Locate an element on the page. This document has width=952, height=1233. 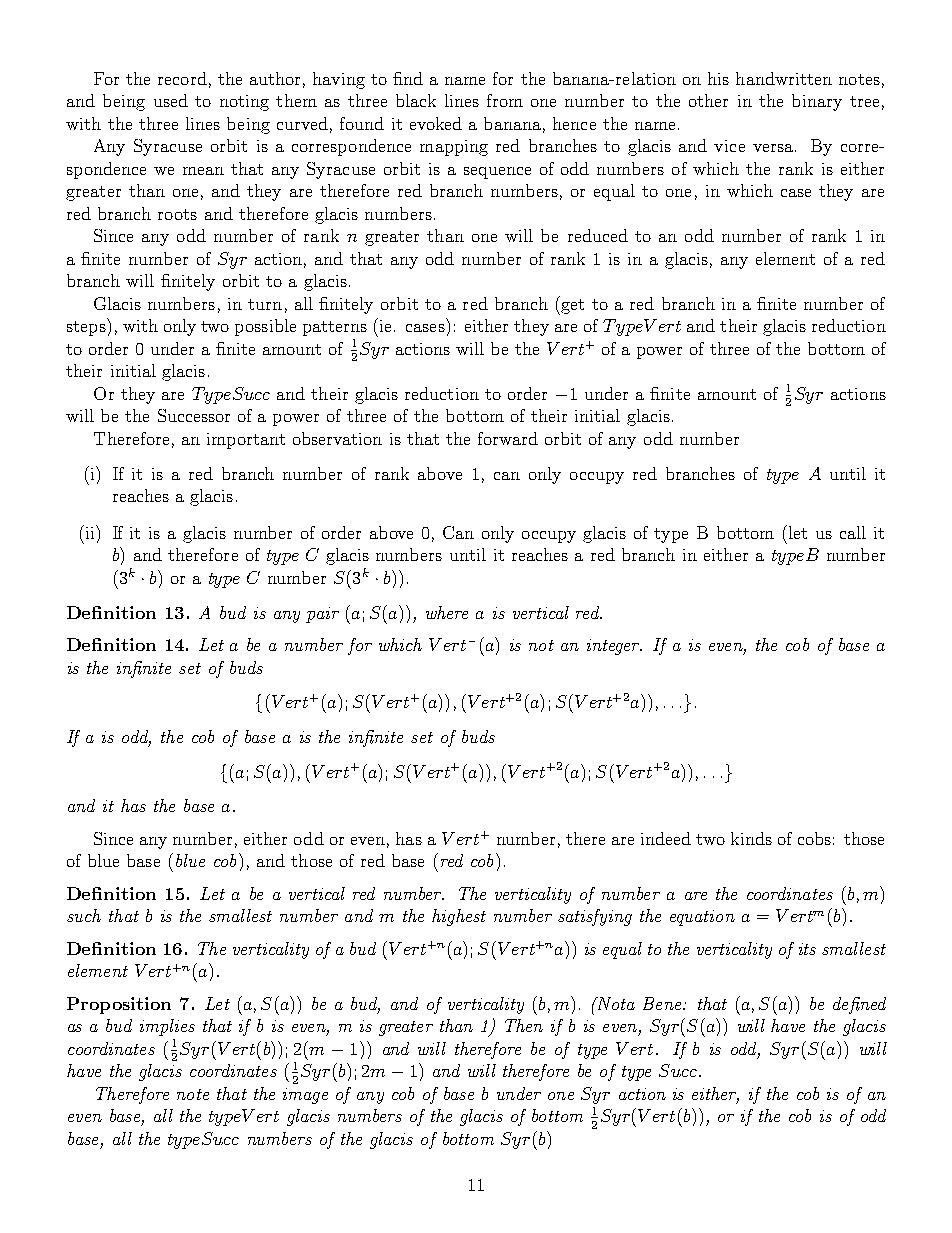
call is located at coordinates (853, 532).
